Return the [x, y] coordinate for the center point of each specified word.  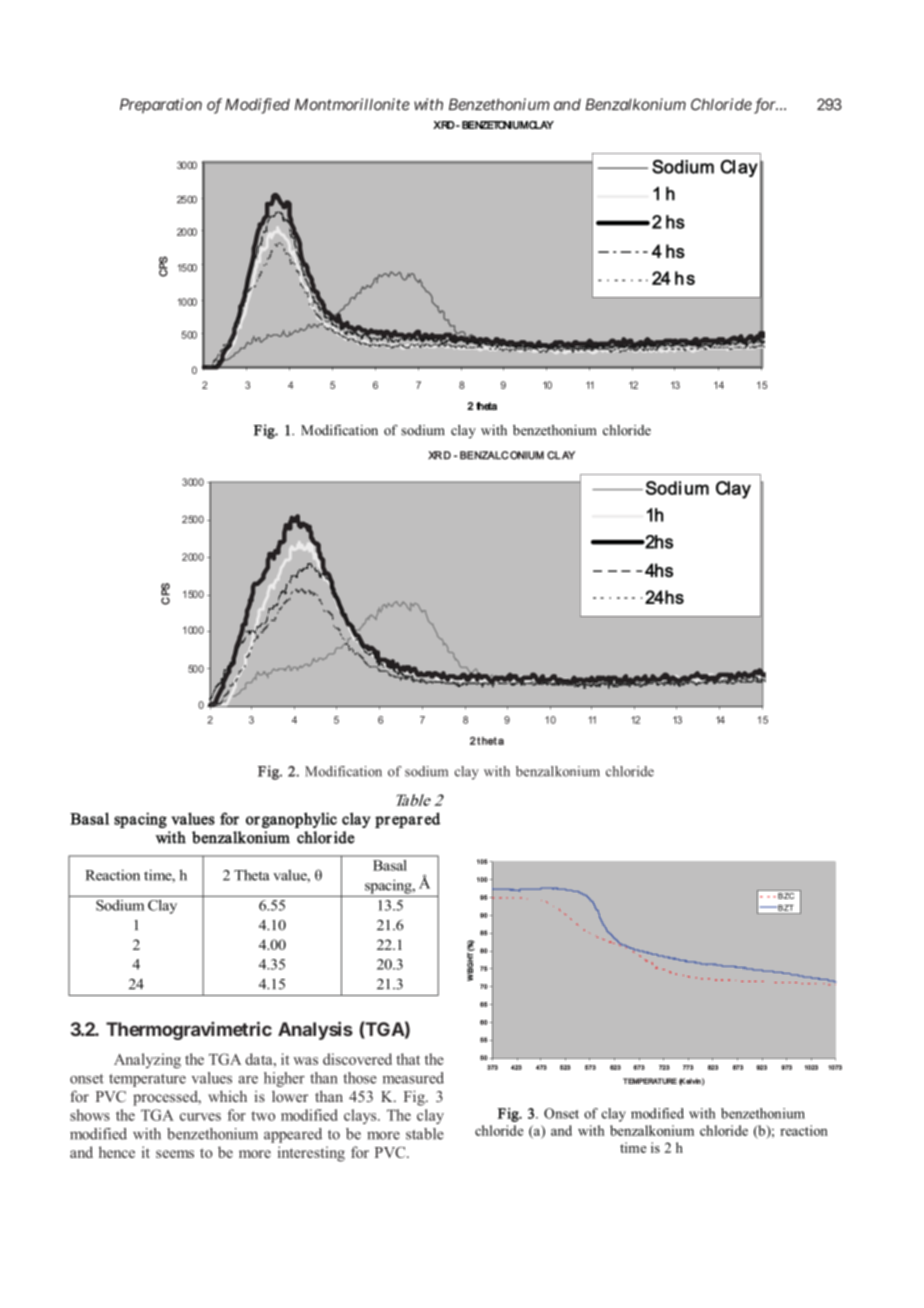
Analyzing [147, 1061]
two [263, 1116]
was [305, 1061]
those [360, 1078]
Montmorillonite [352, 104]
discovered [357, 1059]
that [408, 1059]
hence [117, 1152]
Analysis [315, 1030]
